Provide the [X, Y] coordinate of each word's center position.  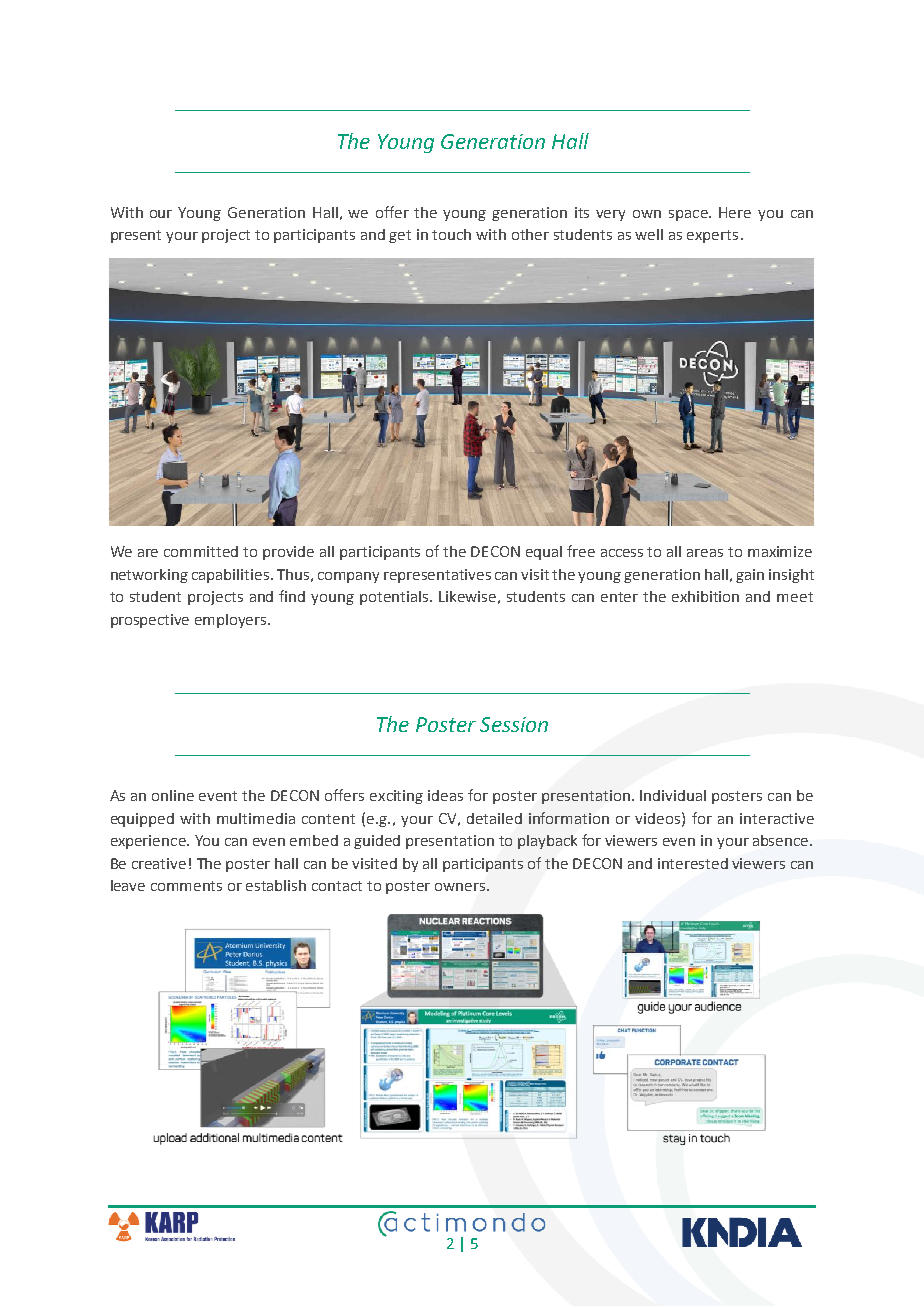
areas [705, 553]
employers [232, 621]
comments [186, 886]
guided [377, 842]
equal [544, 553]
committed [201, 551]
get [400, 236]
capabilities [232, 576]
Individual [673, 795]
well [649, 234]
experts [712, 236]
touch [451, 234]
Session [514, 724]
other [530, 234]
